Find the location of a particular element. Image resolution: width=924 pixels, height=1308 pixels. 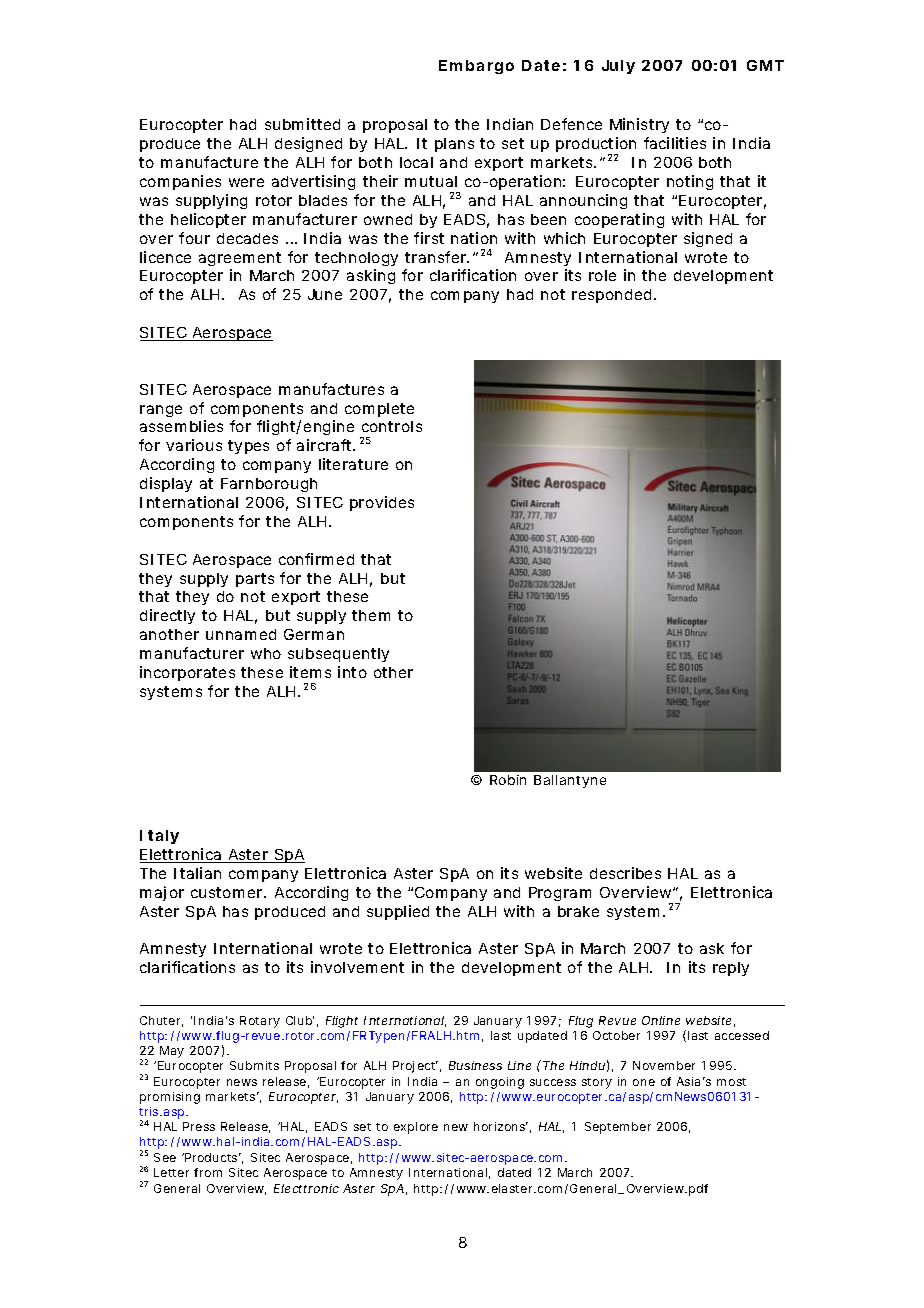

supplied is located at coordinates (398, 912).
